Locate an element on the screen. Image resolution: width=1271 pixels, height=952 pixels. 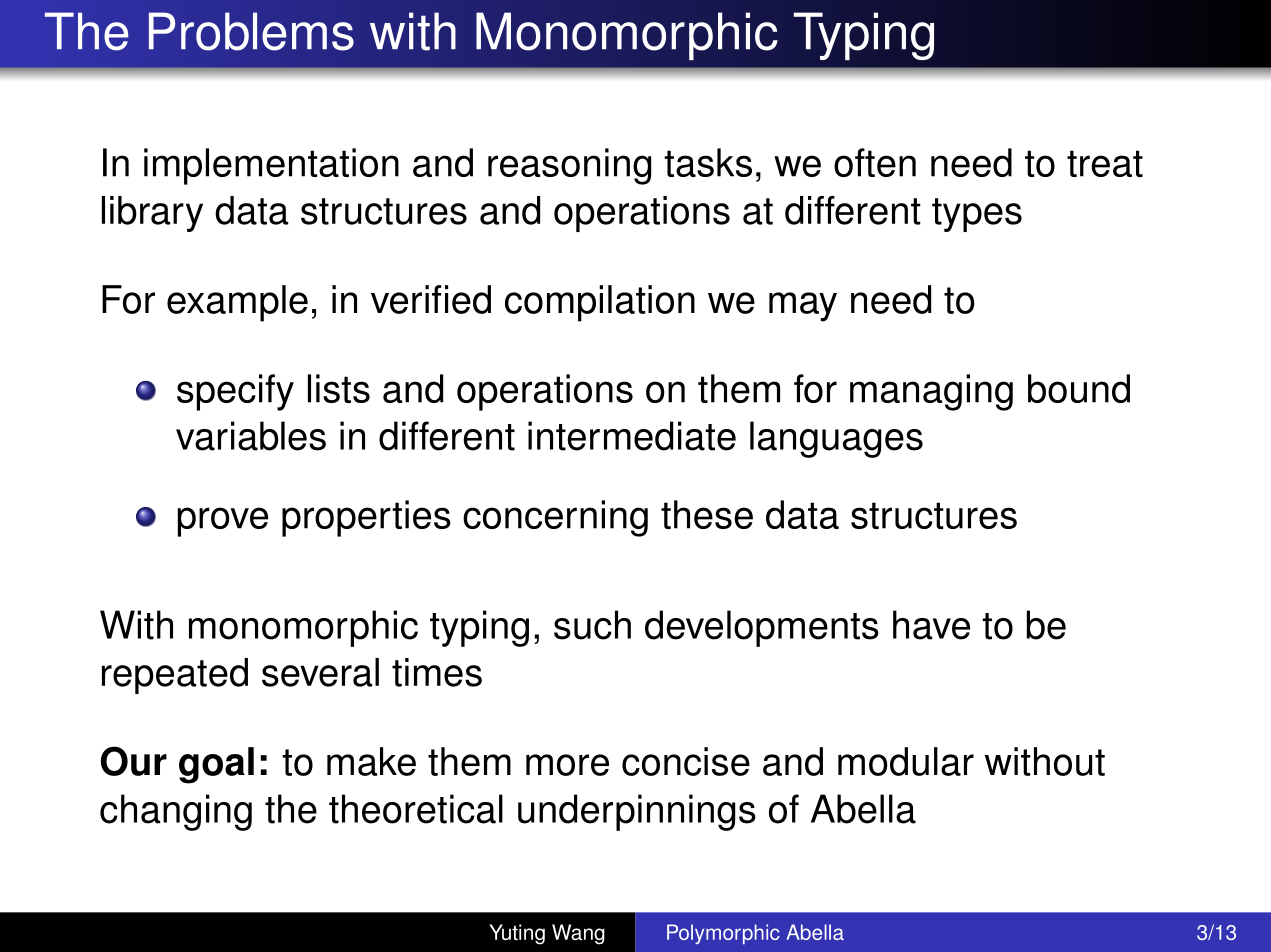
goal is located at coordinates (216, 765).
